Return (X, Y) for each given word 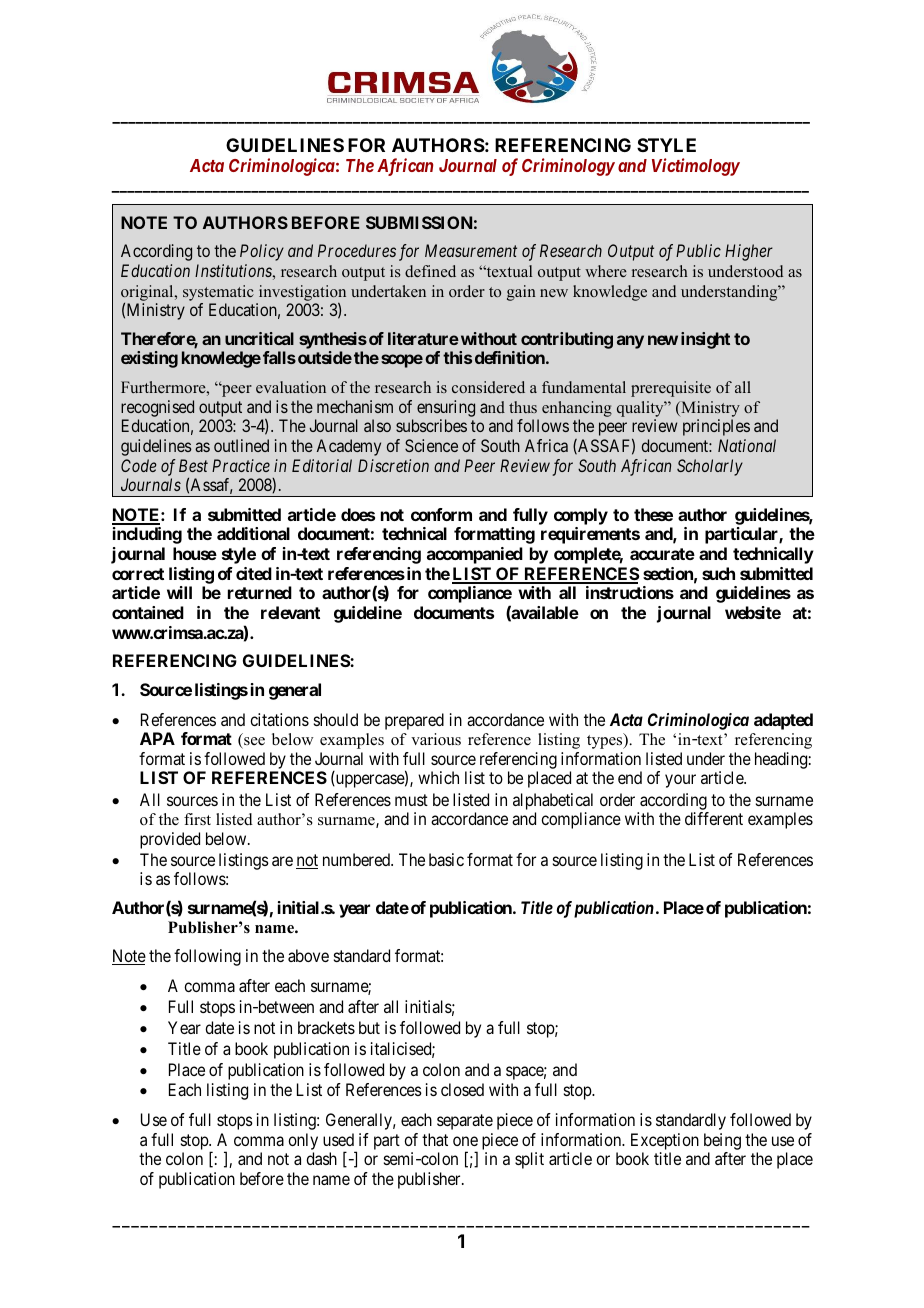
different (714, 818)
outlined (241, 445)
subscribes (431, 425)
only (303, 1143)
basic (446, 859)
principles (716, 427)
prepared (414, 721)
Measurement (471, 250)
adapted (783, 721)
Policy (262, 252)
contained (148, 612)
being (722, 1143)
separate (465, 1122)
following (207, 957)
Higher (749, 252)
